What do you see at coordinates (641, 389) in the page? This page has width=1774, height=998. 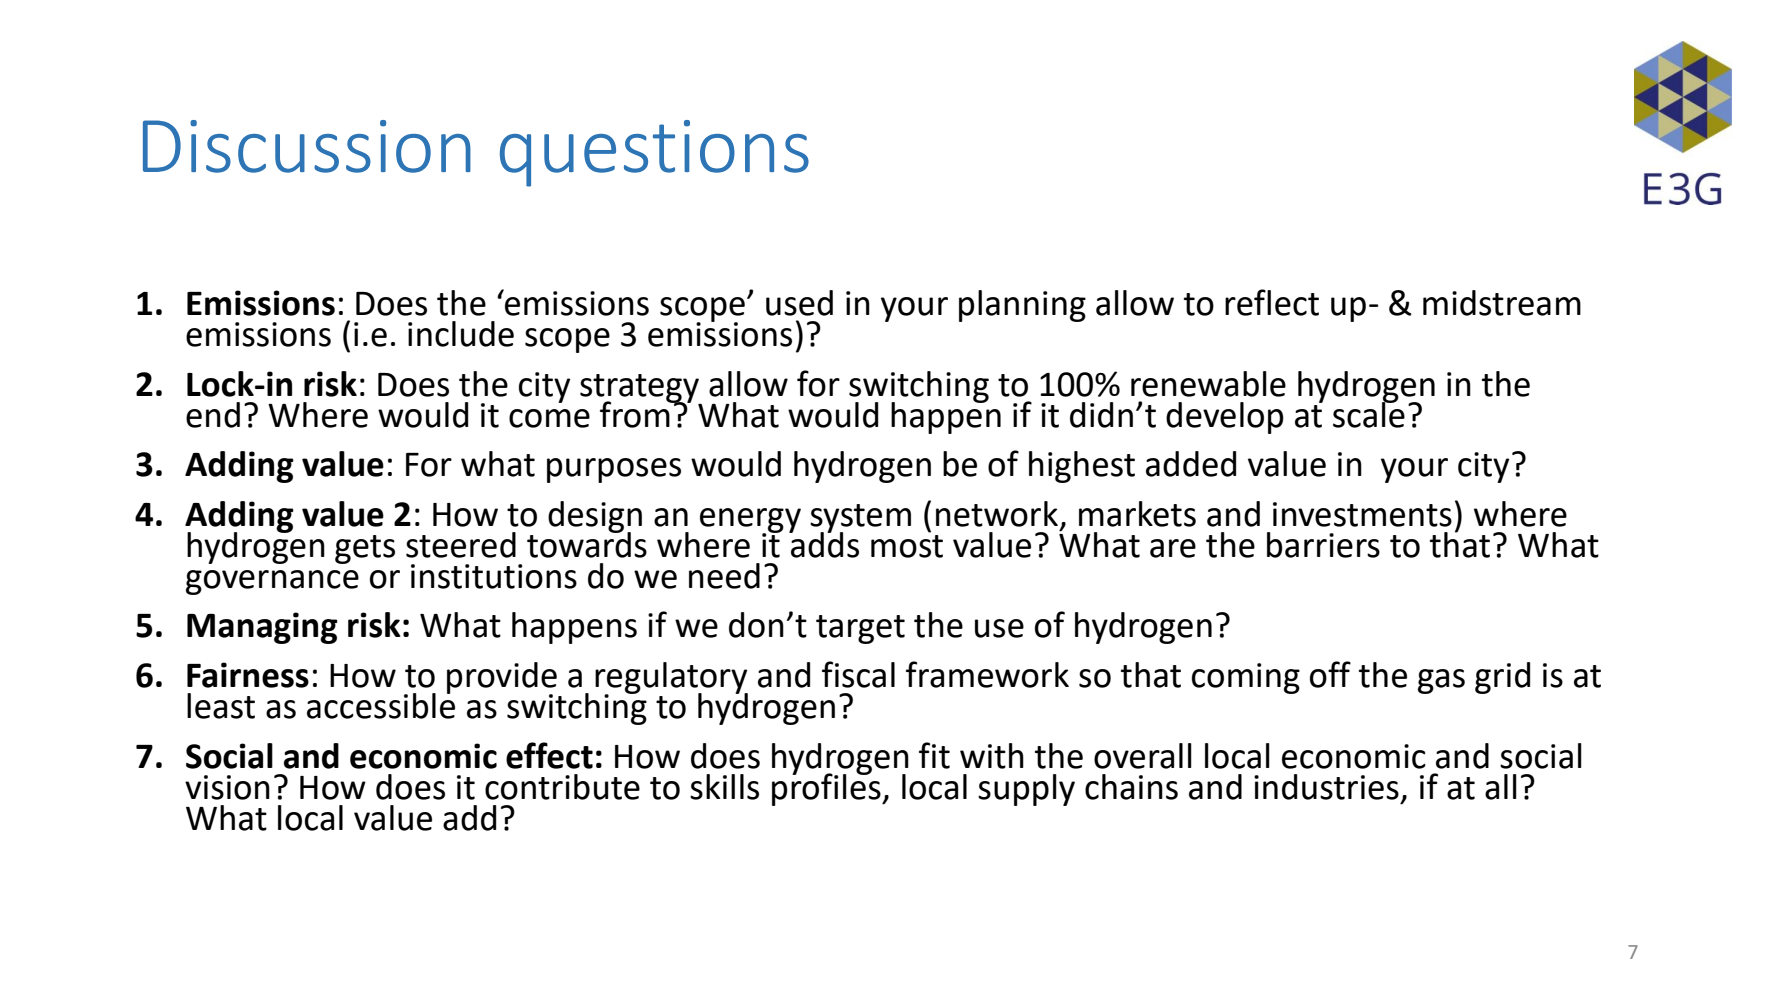 I see `strategy` at bounding box center [641, 389].
